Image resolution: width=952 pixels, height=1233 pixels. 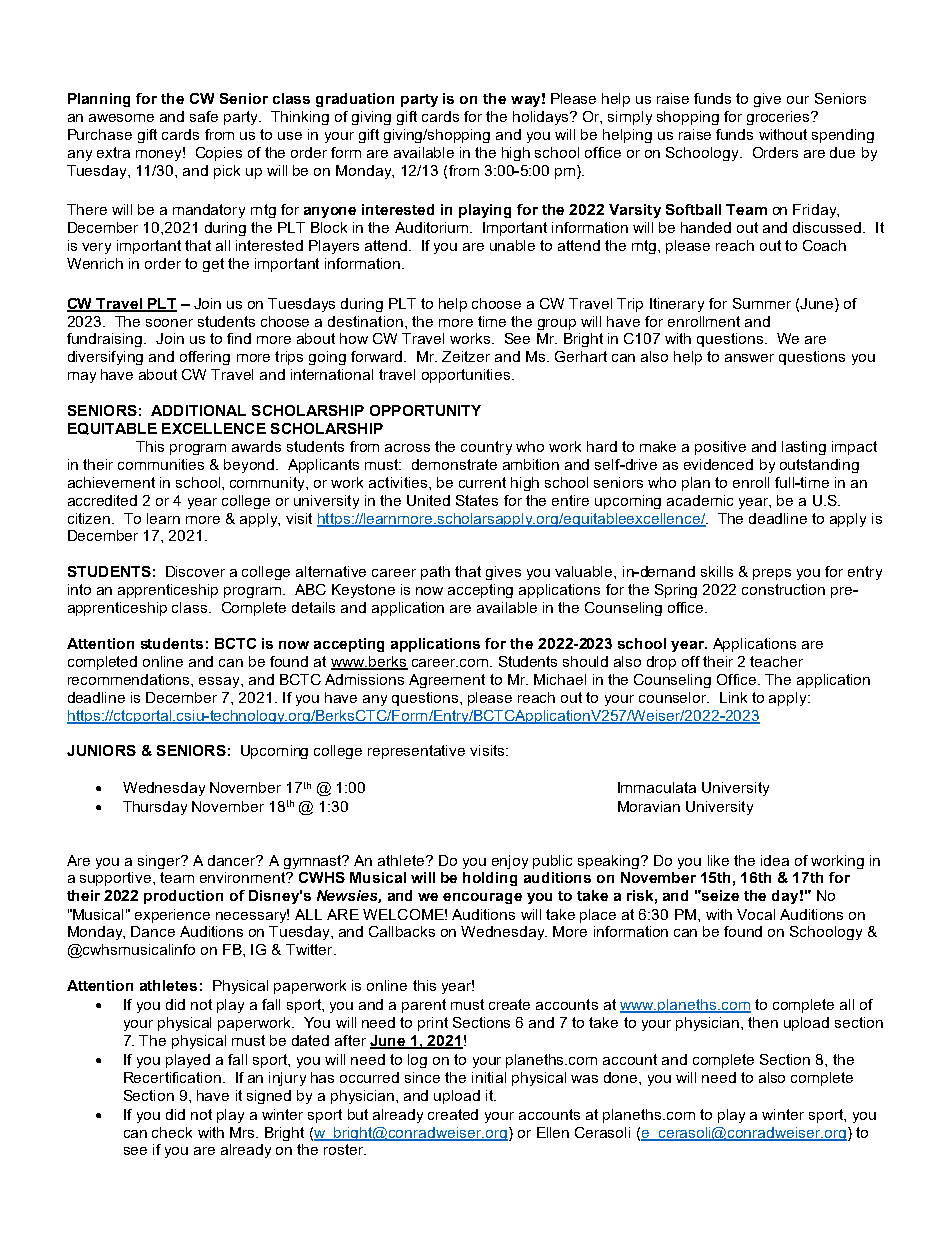 I want to click on idea, so click(x=775, y=860).
